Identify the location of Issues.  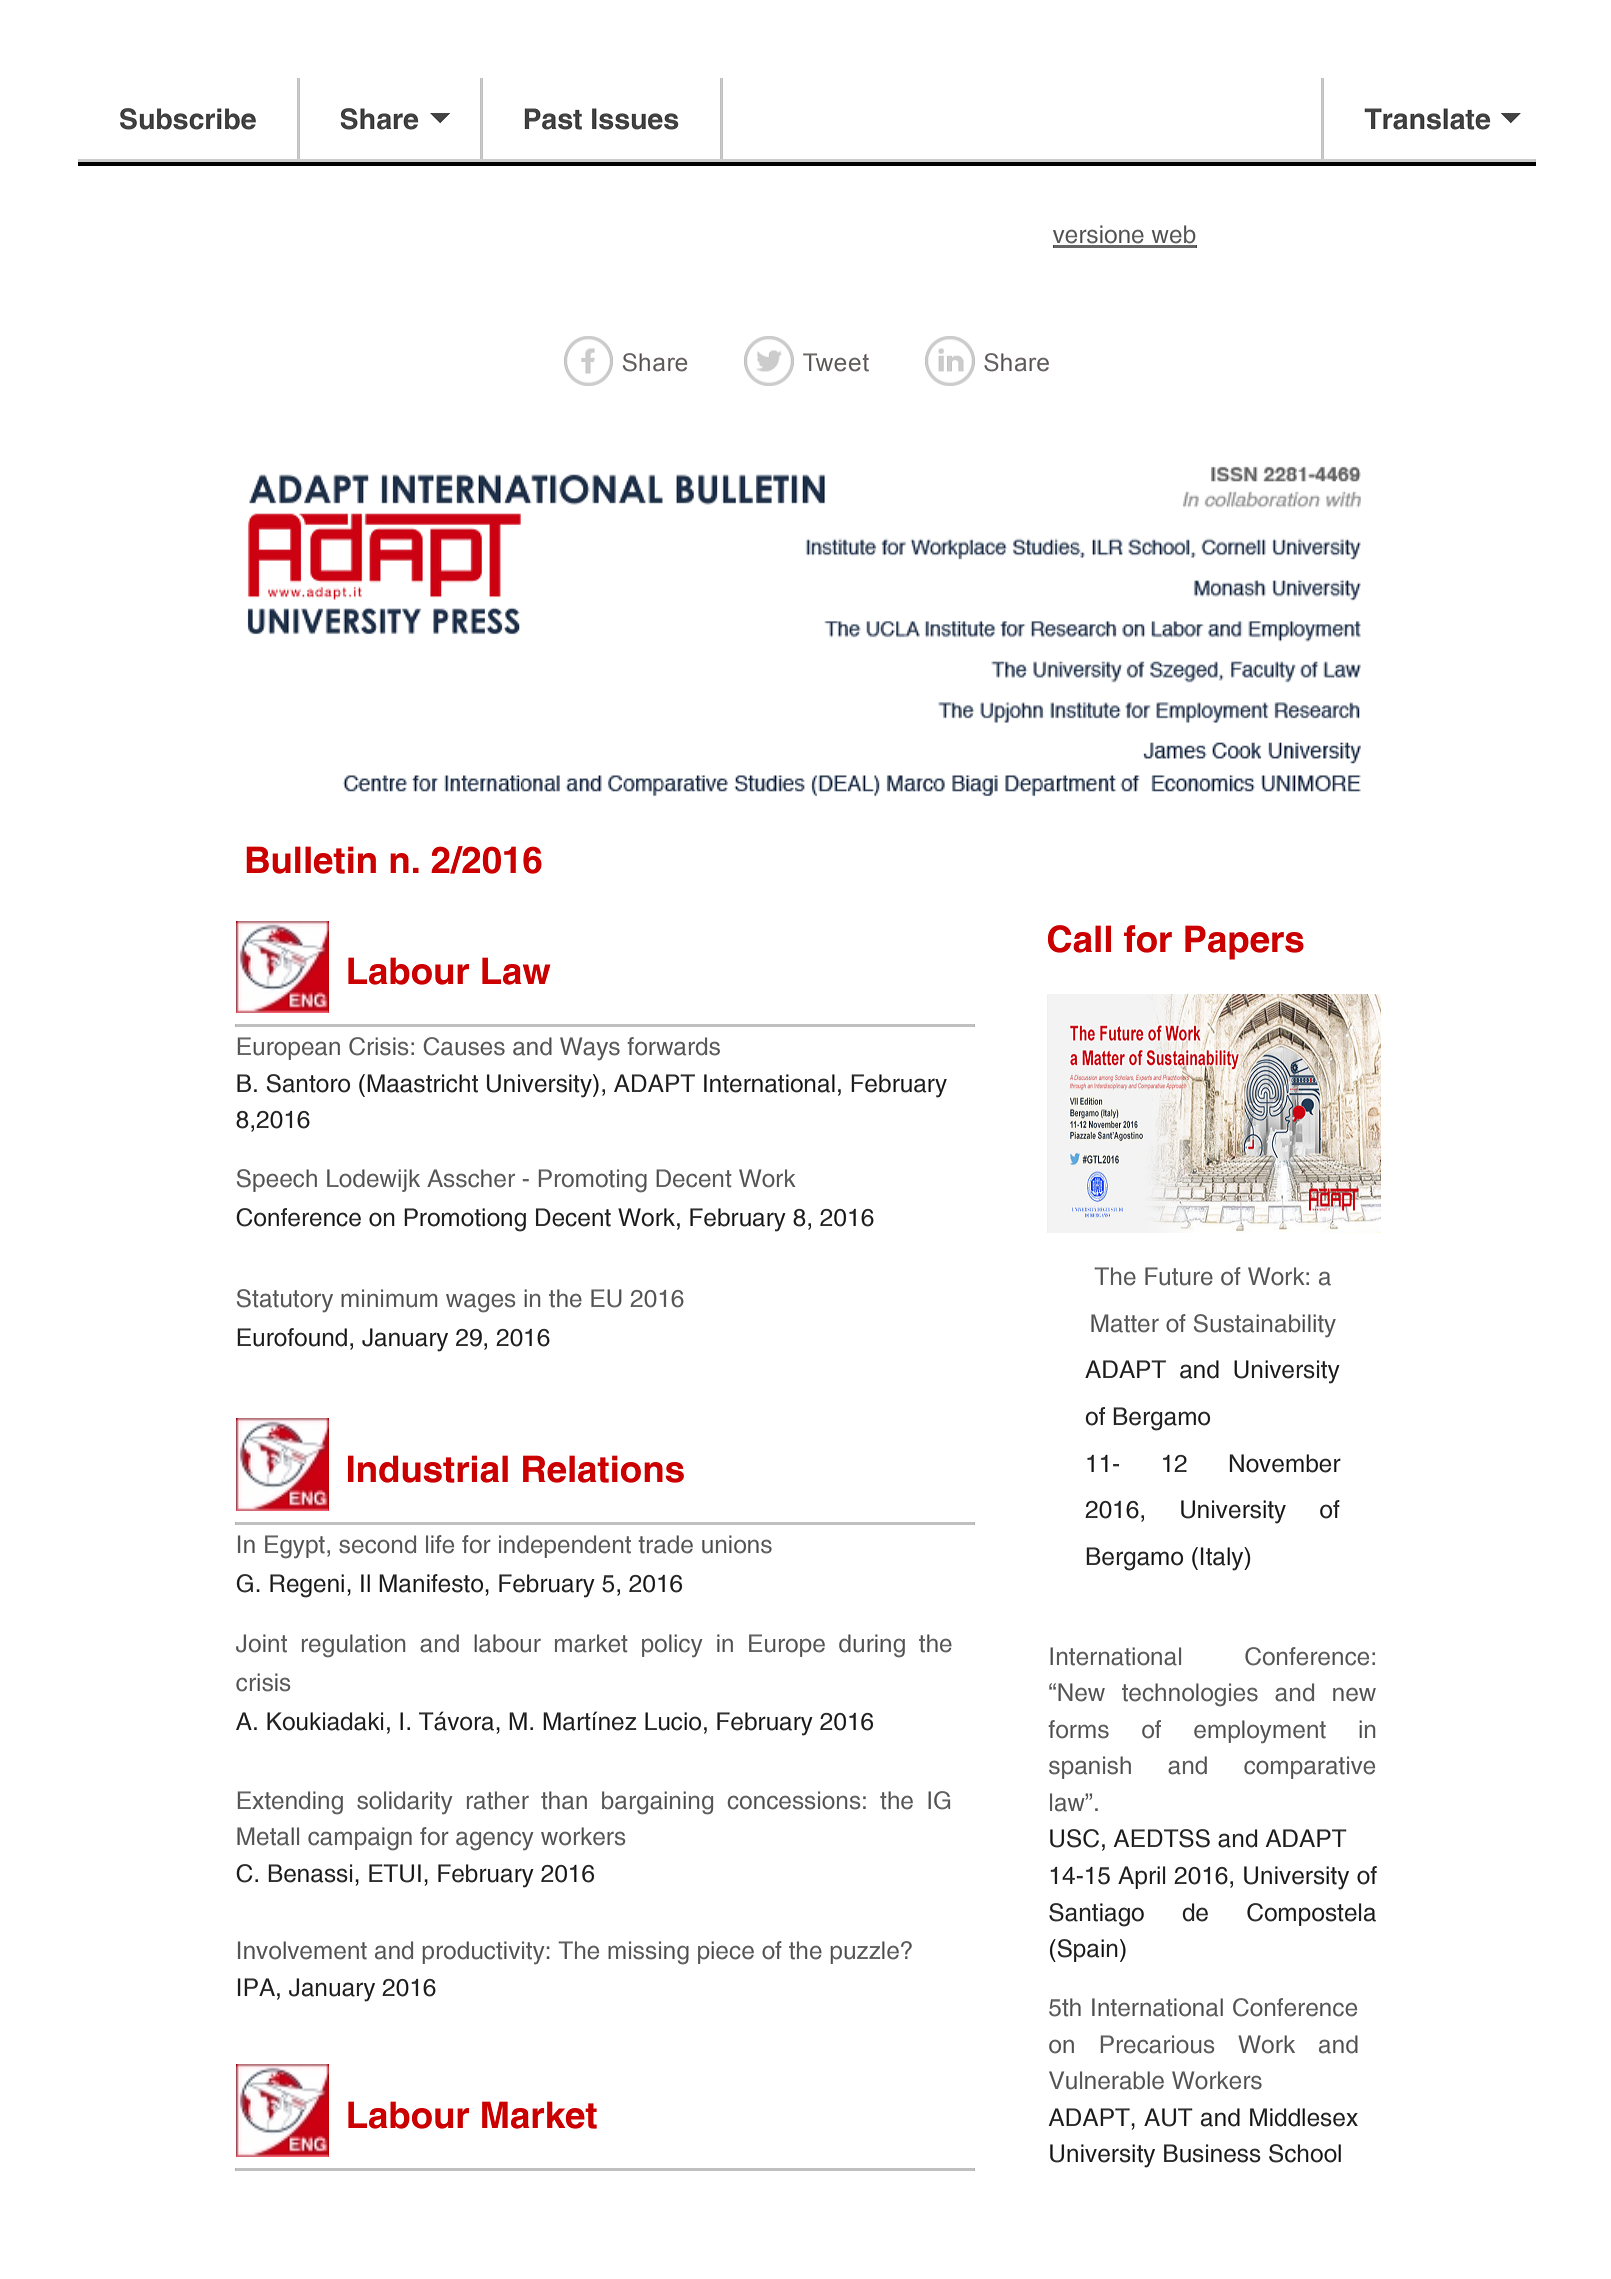
(635, 119).
